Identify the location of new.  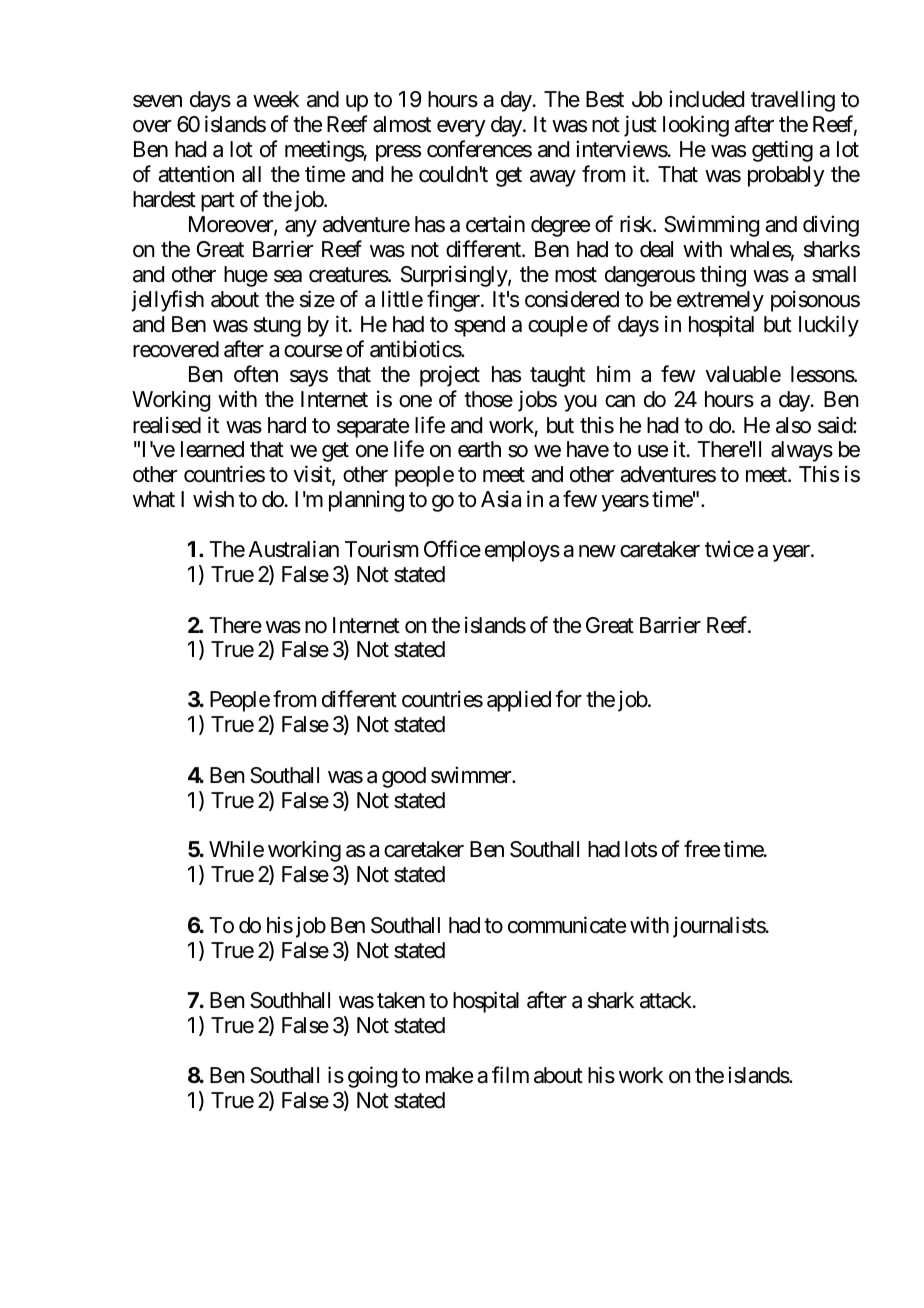
(597, 551).
